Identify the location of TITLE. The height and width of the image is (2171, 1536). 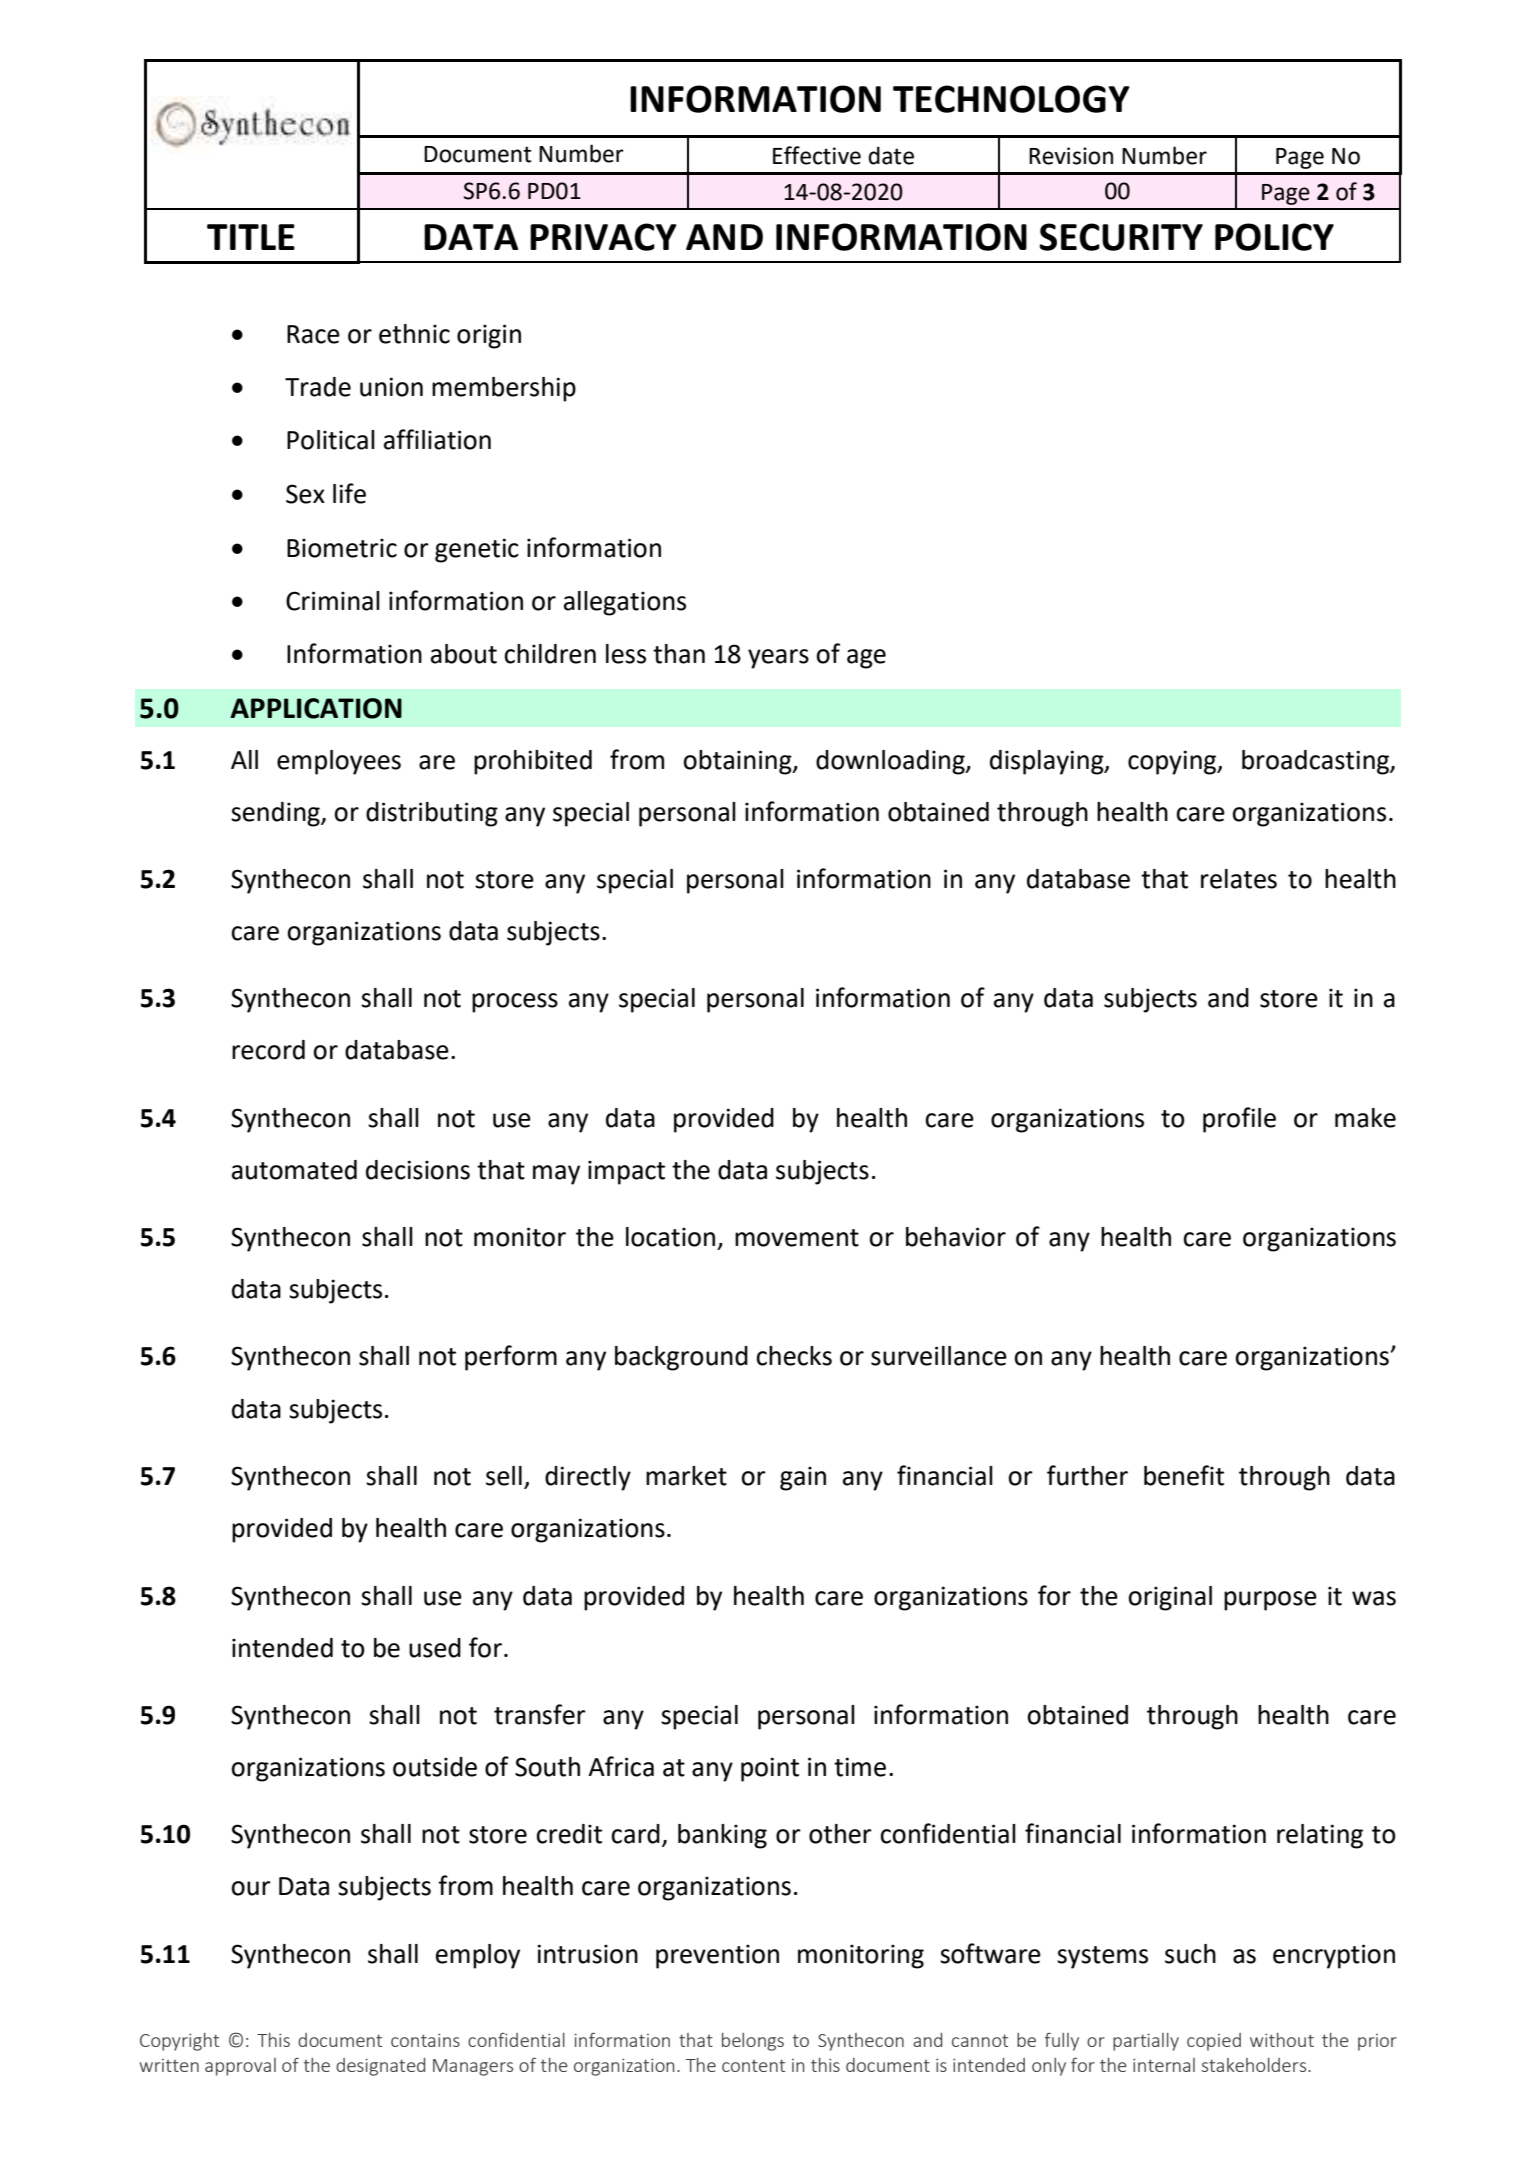
(251, 237).
